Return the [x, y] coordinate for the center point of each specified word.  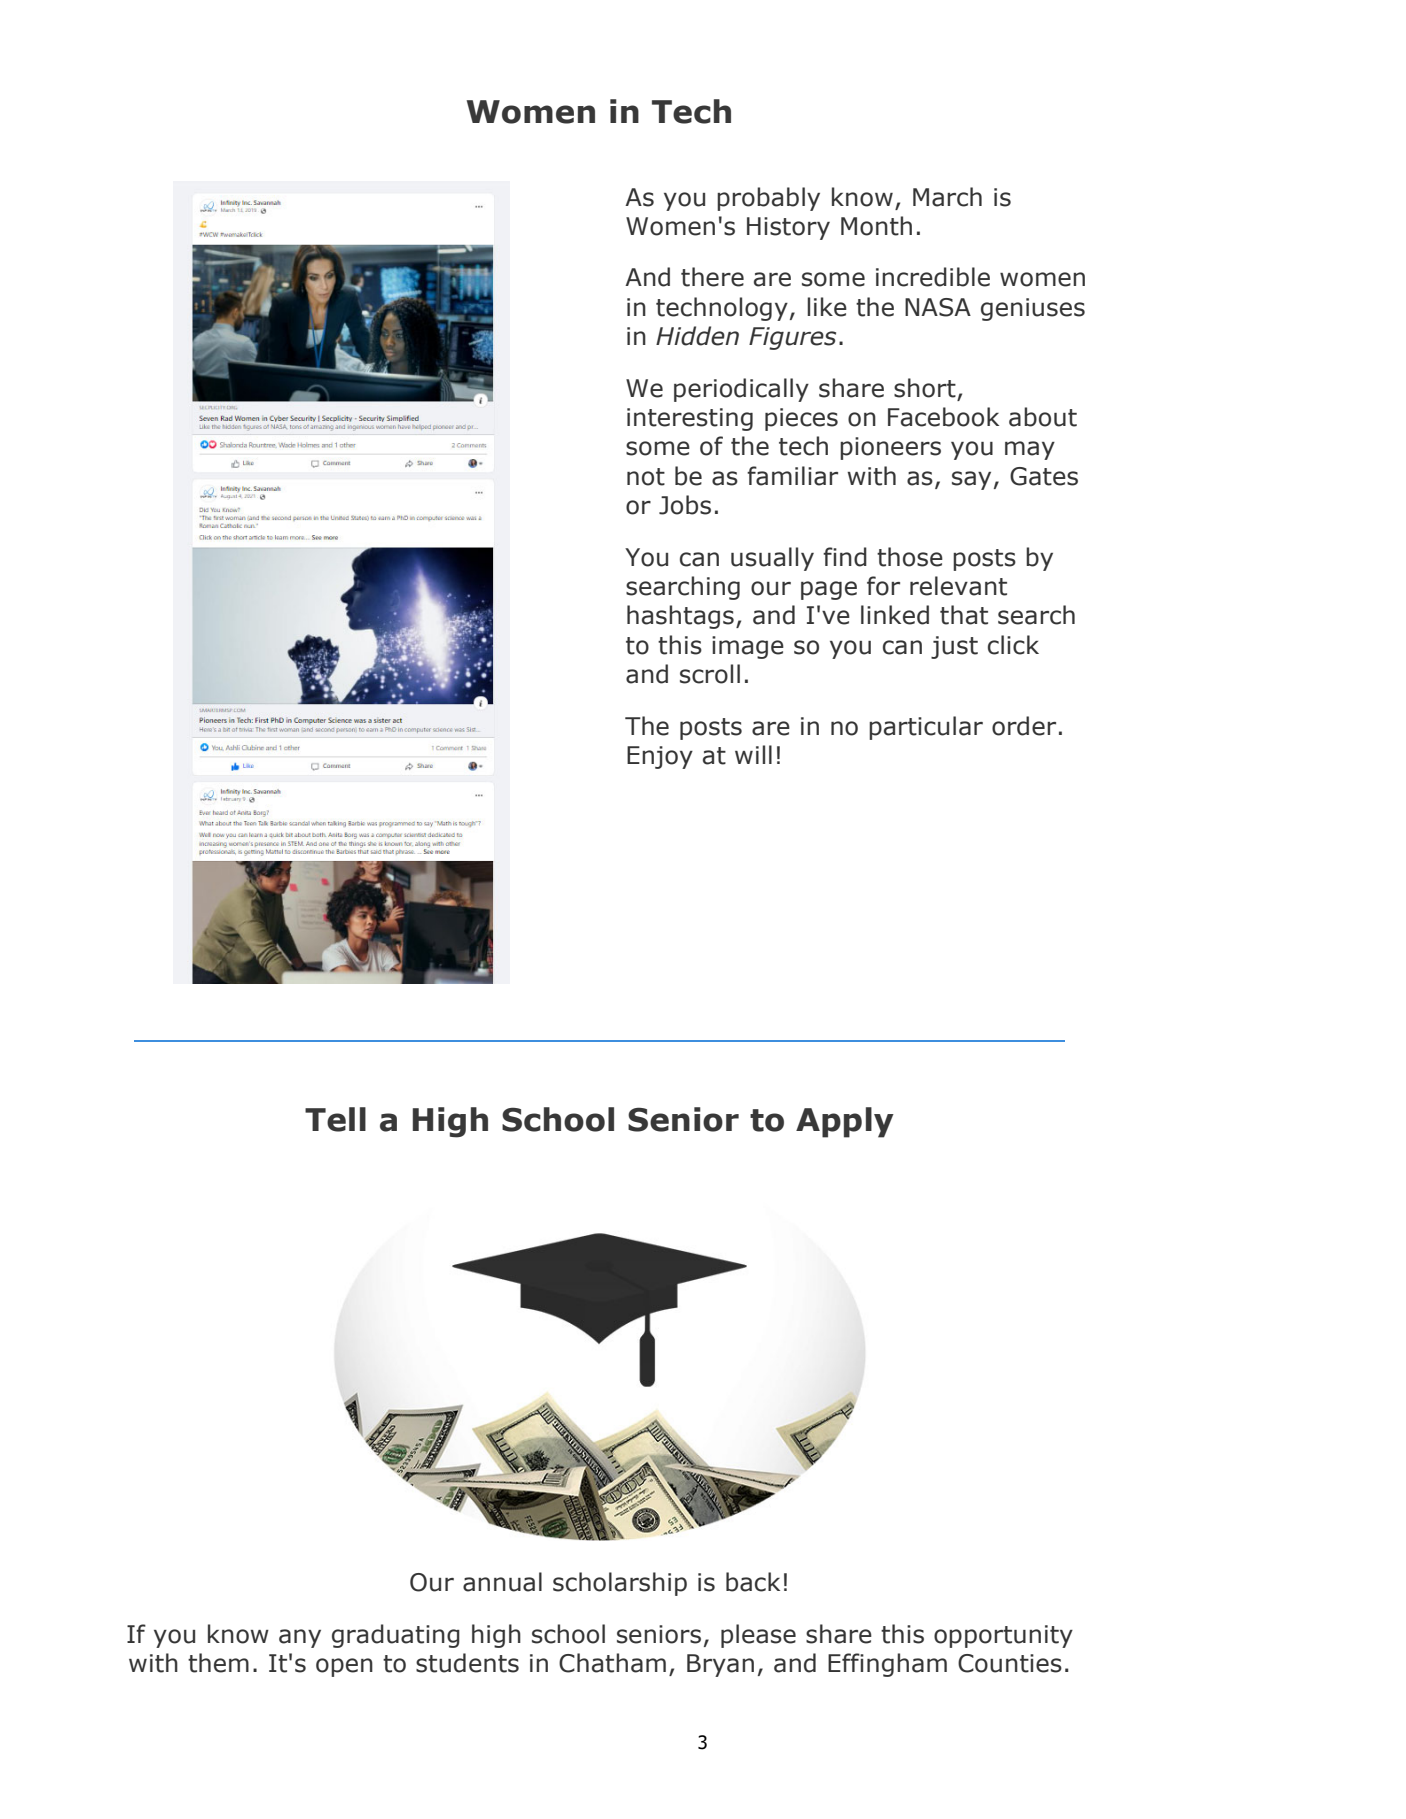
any [300, 1638]
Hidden [697, 336]
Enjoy [660, 757]
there [712, 277]
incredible [933, 277]
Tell [335, 1119]
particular [926, 728]
